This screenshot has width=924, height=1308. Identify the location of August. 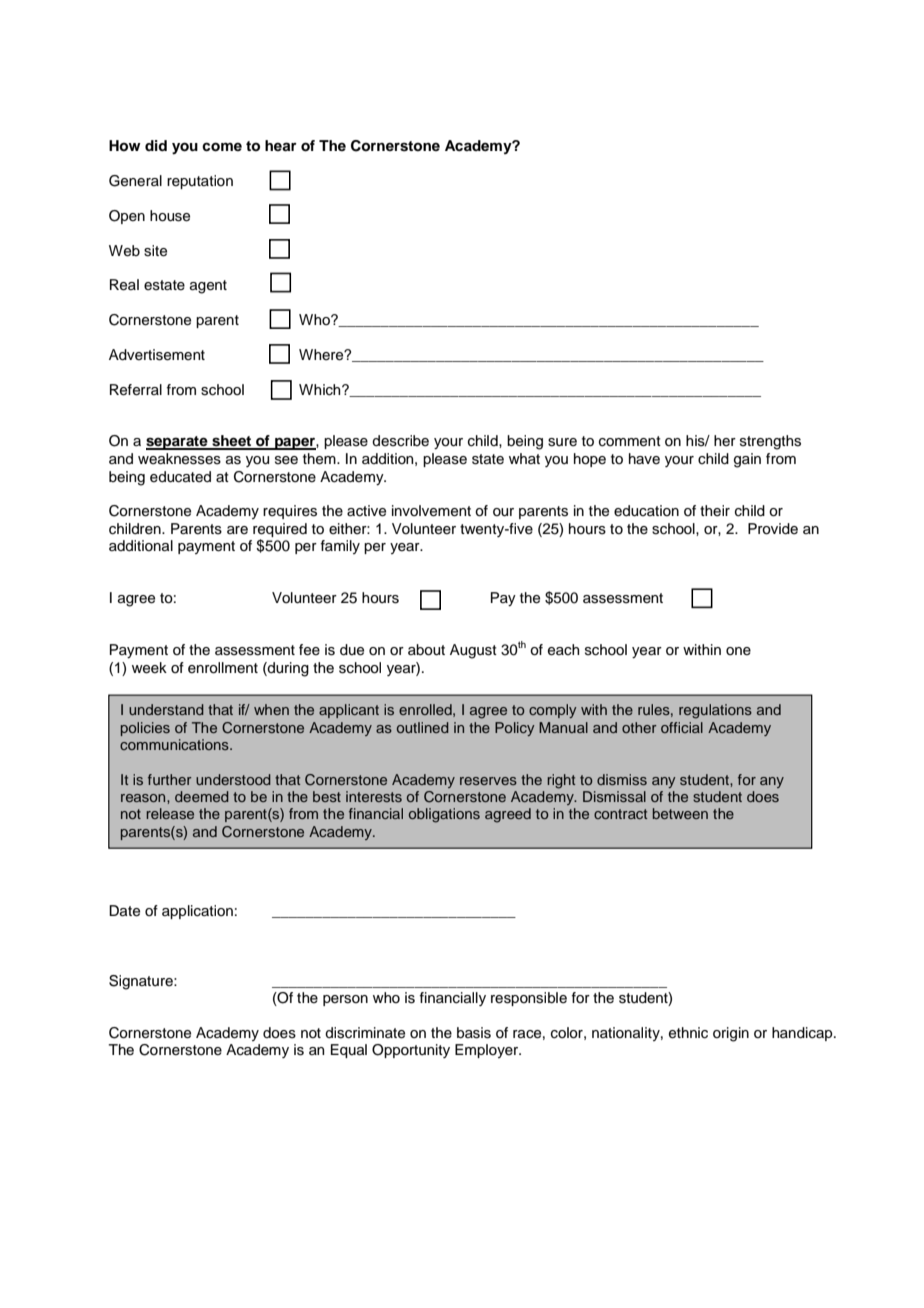
(473, 651).
